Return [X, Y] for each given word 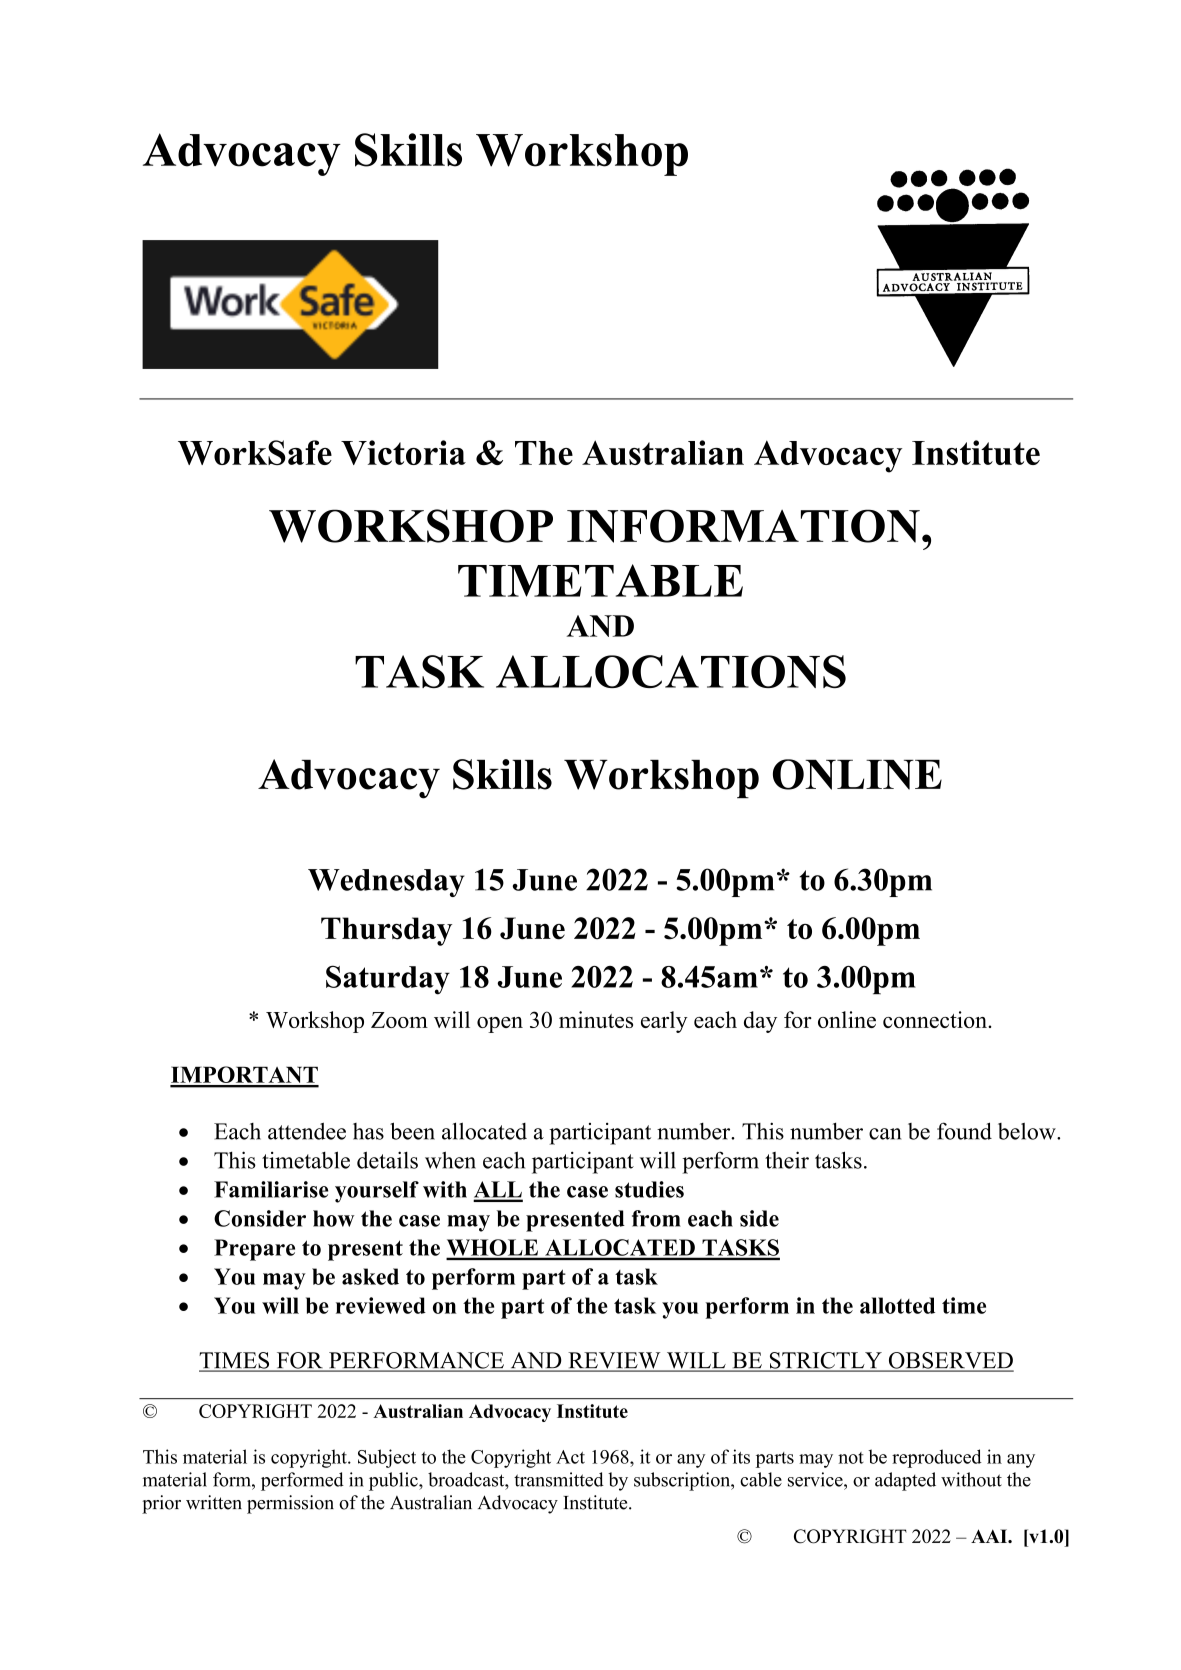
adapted [905, 1481]
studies [649, 1189]
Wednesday [386, 883]
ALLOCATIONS [671, 671]
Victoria [403, 452]
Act [570, 1457]
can [885, 1134]
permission [290, 1504]
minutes [596, 1019]
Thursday [386, 931]
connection [936, 1019]
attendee [307, 1131]
